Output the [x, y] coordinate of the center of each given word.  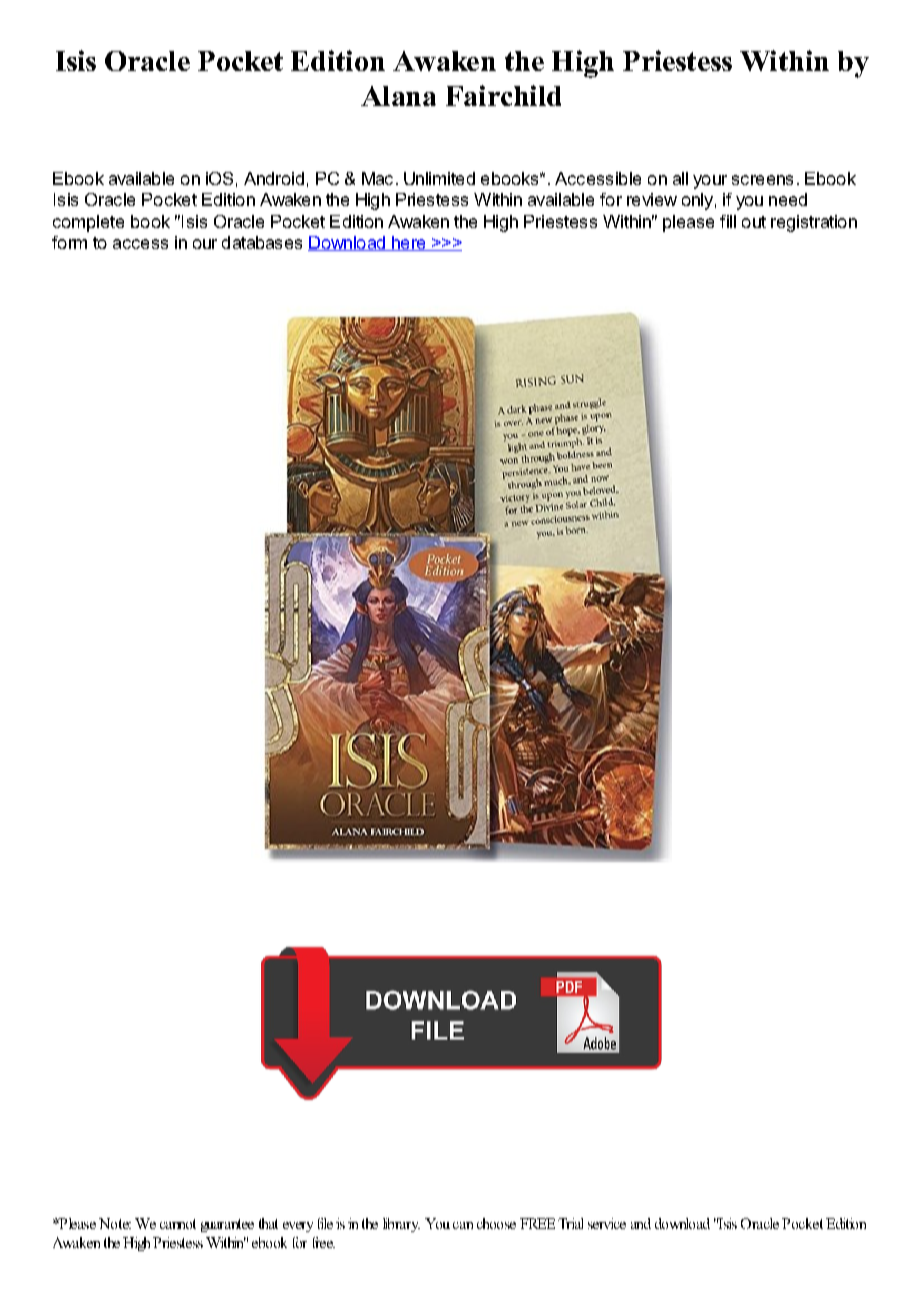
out [754, 222]
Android [274, 178]
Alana [398, 96]
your [710, 182]
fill [728, 221]
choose [496, 1223]
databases [262, 242]
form [69, 242]
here [409, 243]
